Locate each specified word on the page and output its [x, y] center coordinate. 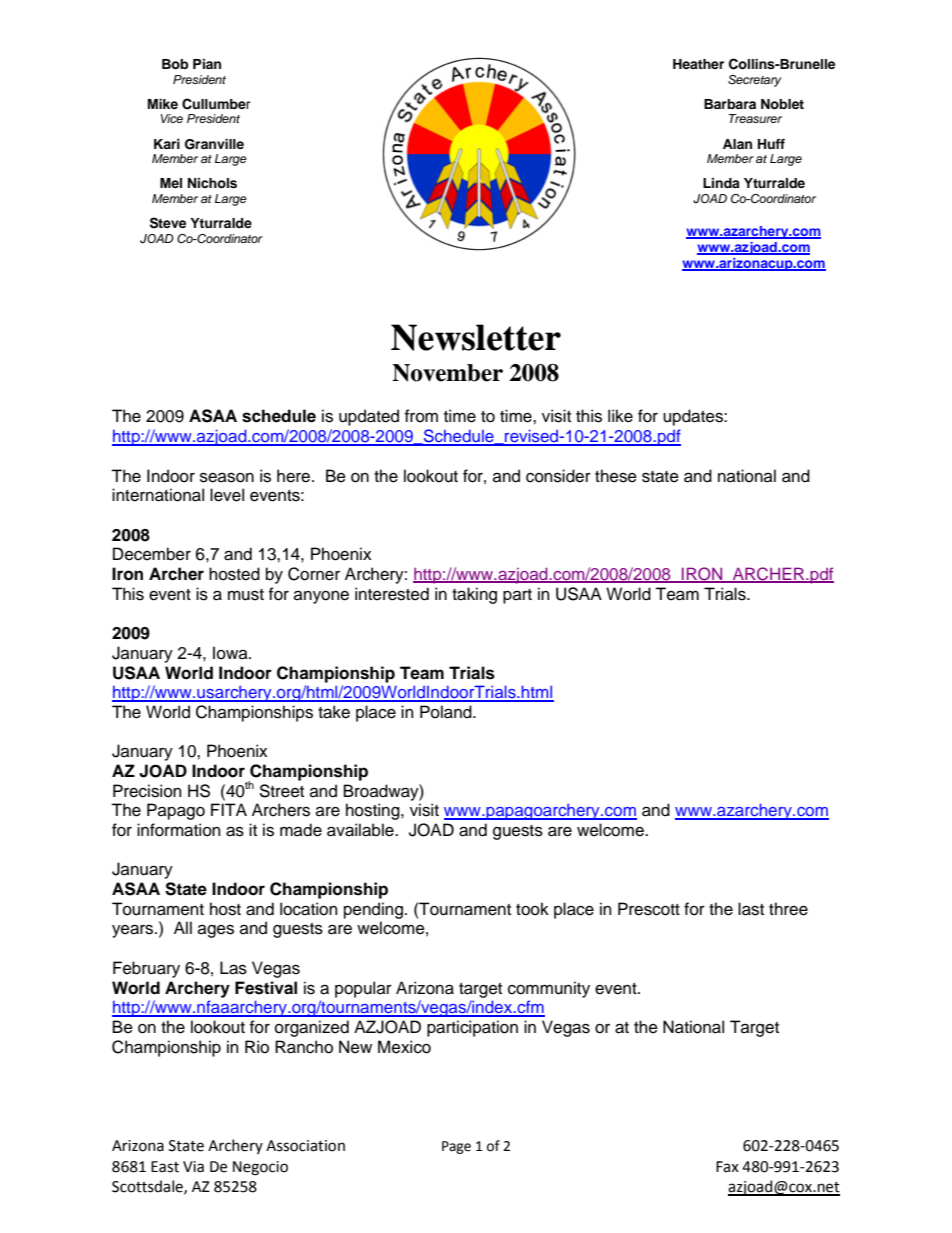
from [421, 416]
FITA [229, 809]
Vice [172, 118]
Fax [727, 1167]
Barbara [730, 104]
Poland [447, 712]
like [620, 416]
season [227, 477]
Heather [698, 64]
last [751, 909]
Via [193, 1167]
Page [456, 1147]
